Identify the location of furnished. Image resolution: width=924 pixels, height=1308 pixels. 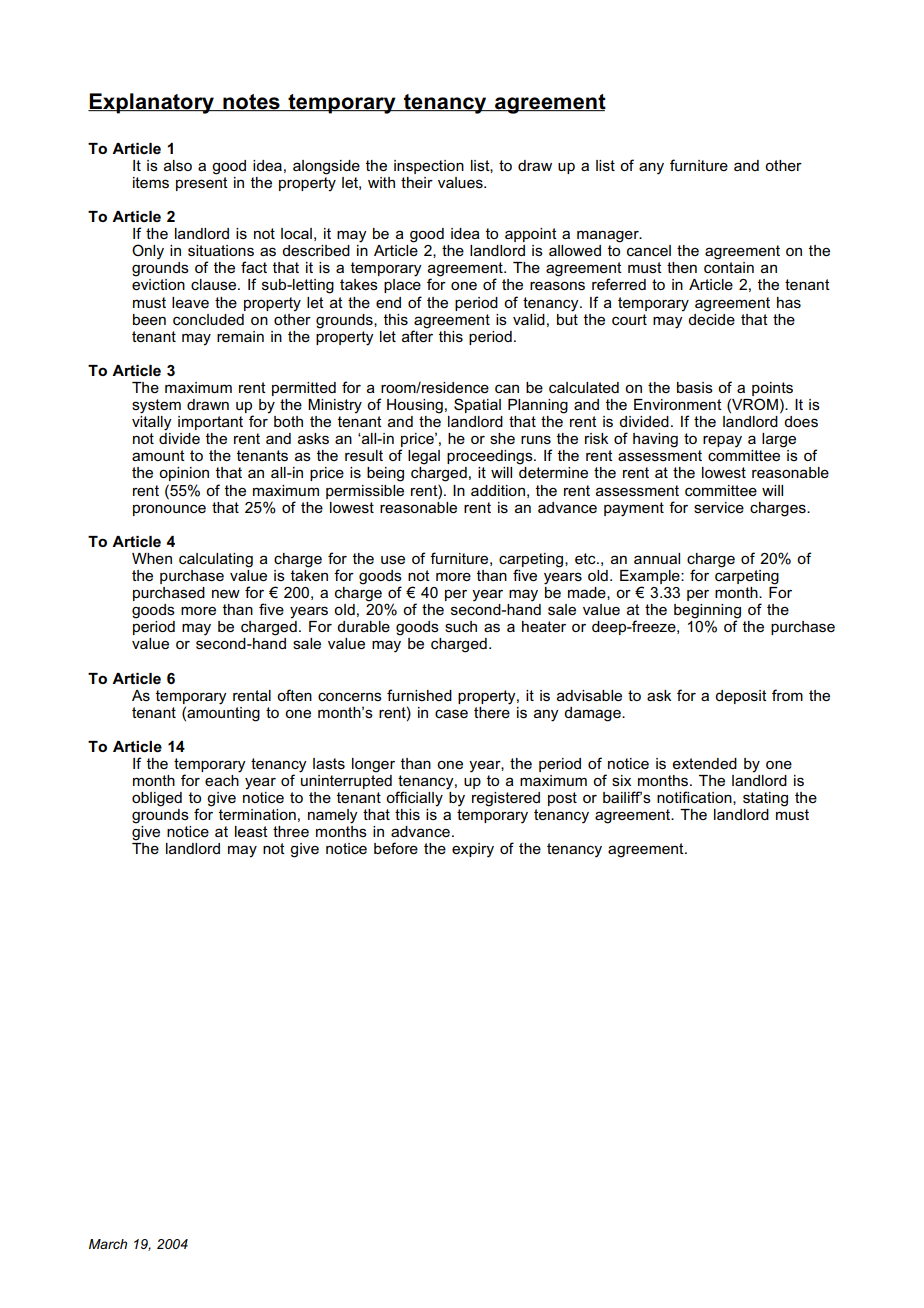
(419, 695).
